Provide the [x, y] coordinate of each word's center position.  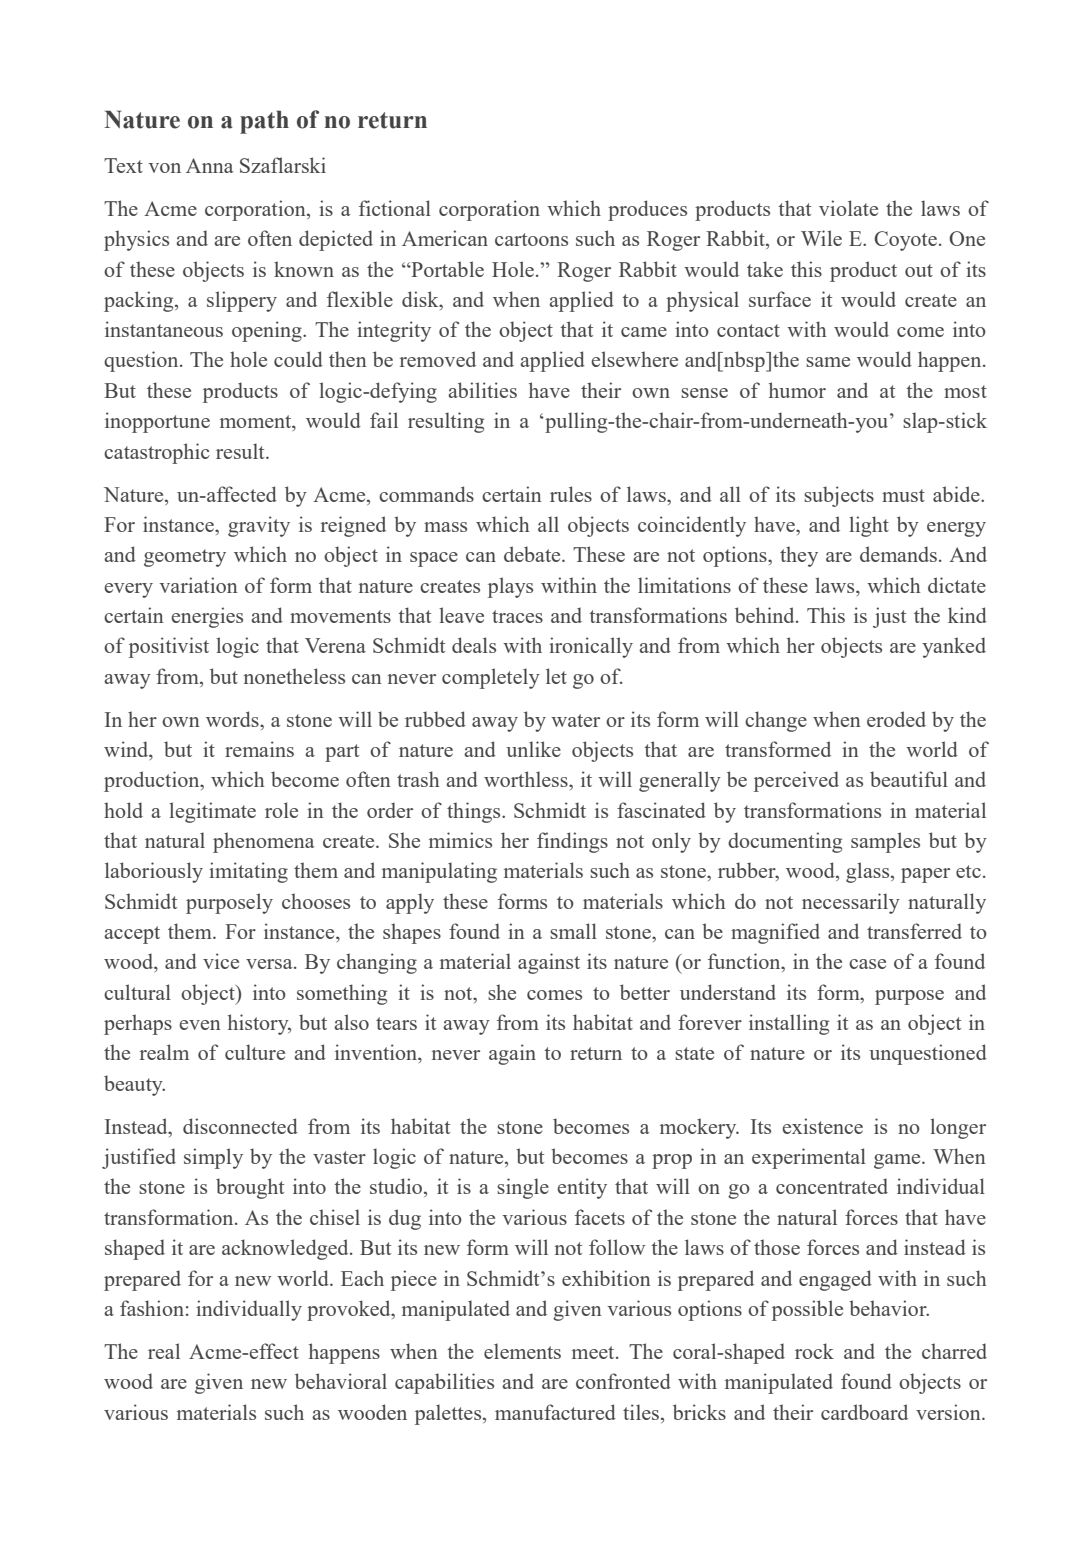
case [867, 964]
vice [221, 961]
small [573, 931]
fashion [152, 1308]
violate [848, 208]
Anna [210, 165]
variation [198, 585]
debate [533, 554]
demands [898, 554]
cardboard [864, 1412]
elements [522, 1351]
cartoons [531, 239]
